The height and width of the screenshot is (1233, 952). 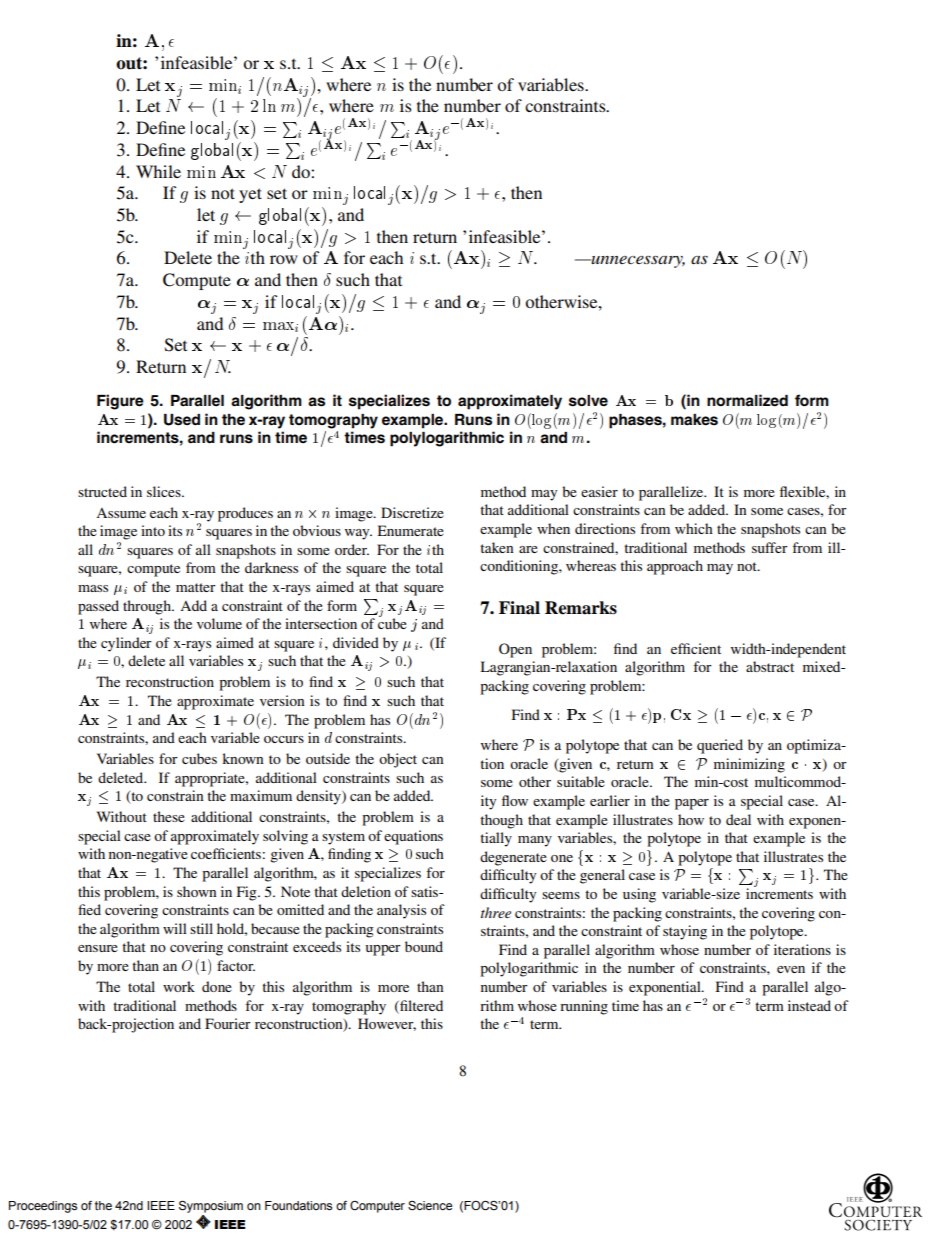 I want to click on Symposium, so click(x=211, y=1208).
